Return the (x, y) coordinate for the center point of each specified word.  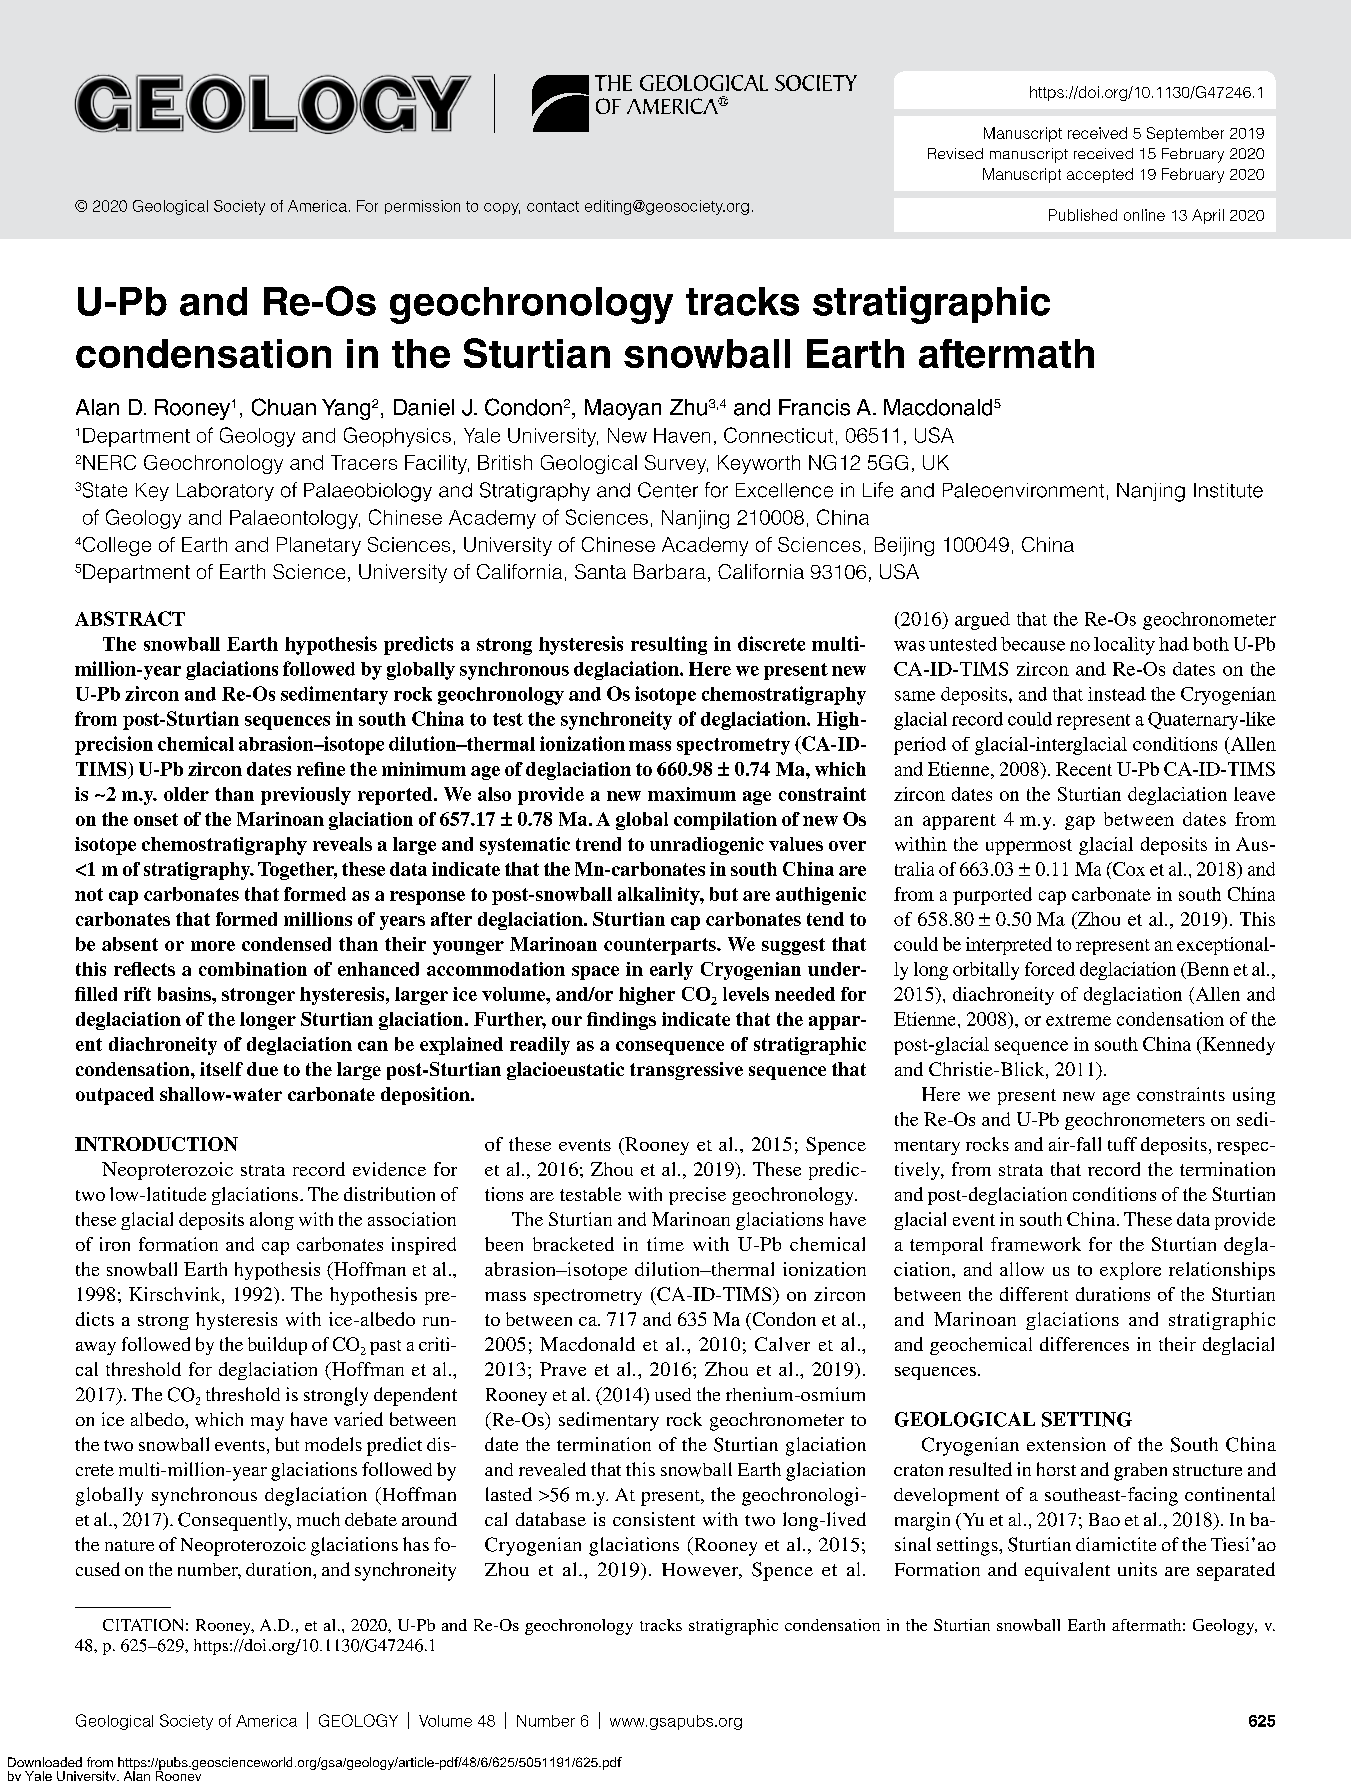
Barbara (670, 571)
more (213, 946)
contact (553, 206)
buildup (277, 1346)
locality (1124, 646)
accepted (1100, 175)
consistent (654, 1519)
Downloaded (45, 1762)
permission (422, 207)
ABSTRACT (130, 618)
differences (1084, 1344)
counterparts (661, 946)
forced (1050, 969)
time (665, 1244)
